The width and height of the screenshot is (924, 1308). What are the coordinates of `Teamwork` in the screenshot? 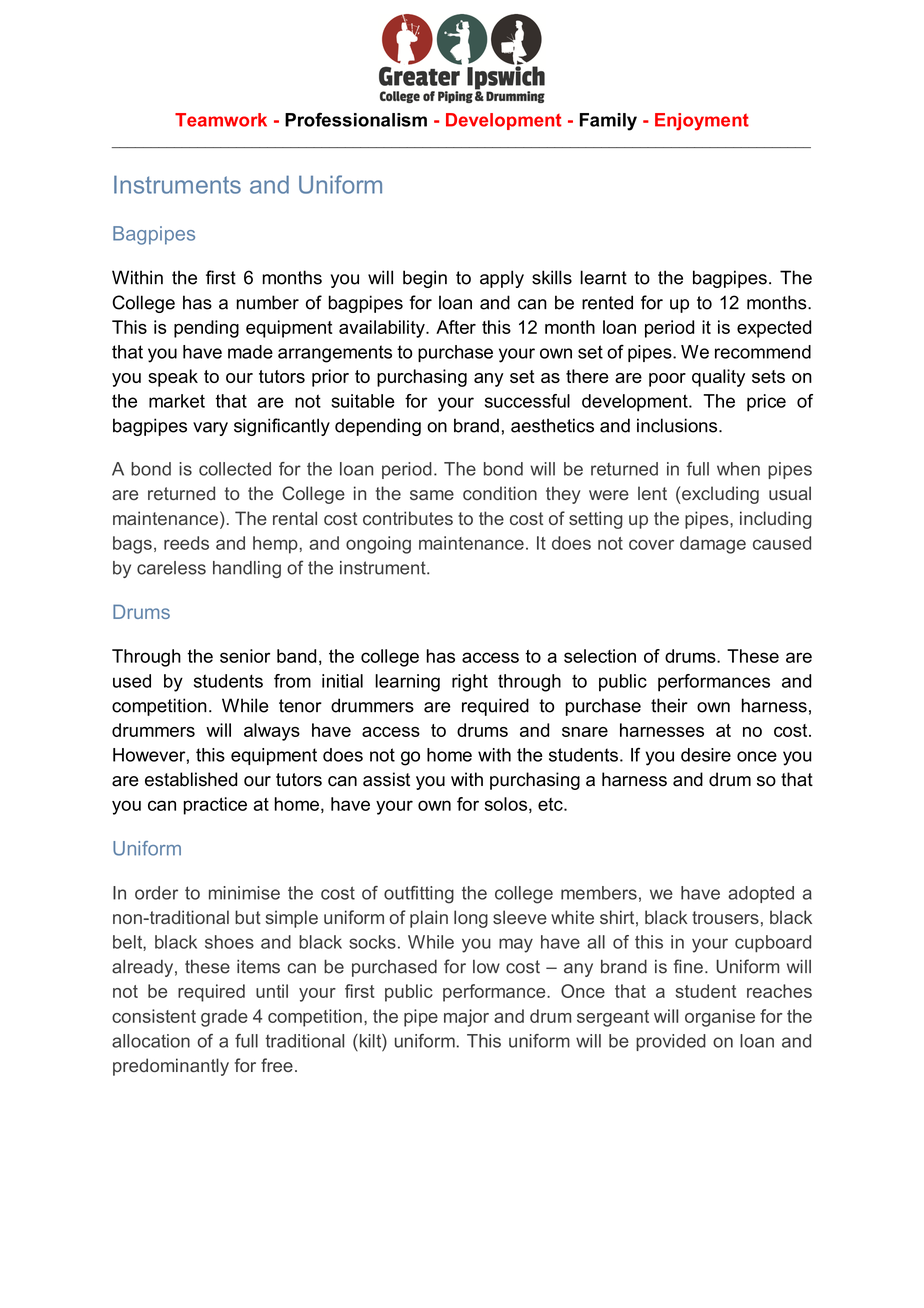 It's located at (221, 120).
